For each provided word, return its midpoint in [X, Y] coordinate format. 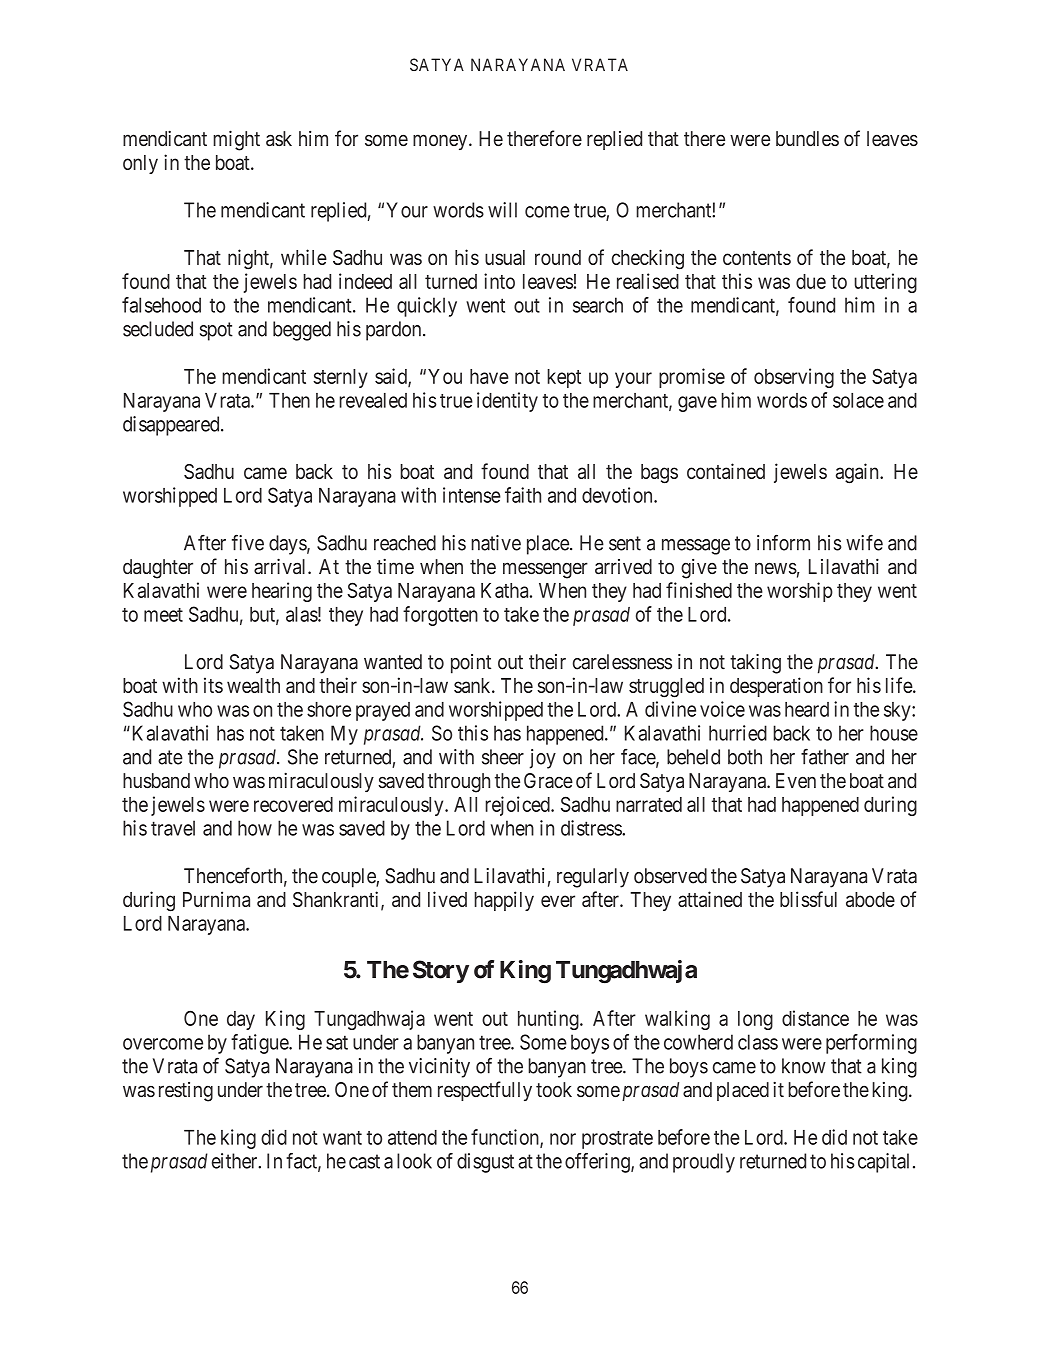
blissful [808, 899]
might [236, 140]
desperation [776, 687]
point [471, 664]
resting [186, 1092]
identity [507, 402]
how [255, 828]
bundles [807, 138]
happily [504, 901]
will [502, 210]
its [213, 685]
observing [794, 378]
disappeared [172, 426]
